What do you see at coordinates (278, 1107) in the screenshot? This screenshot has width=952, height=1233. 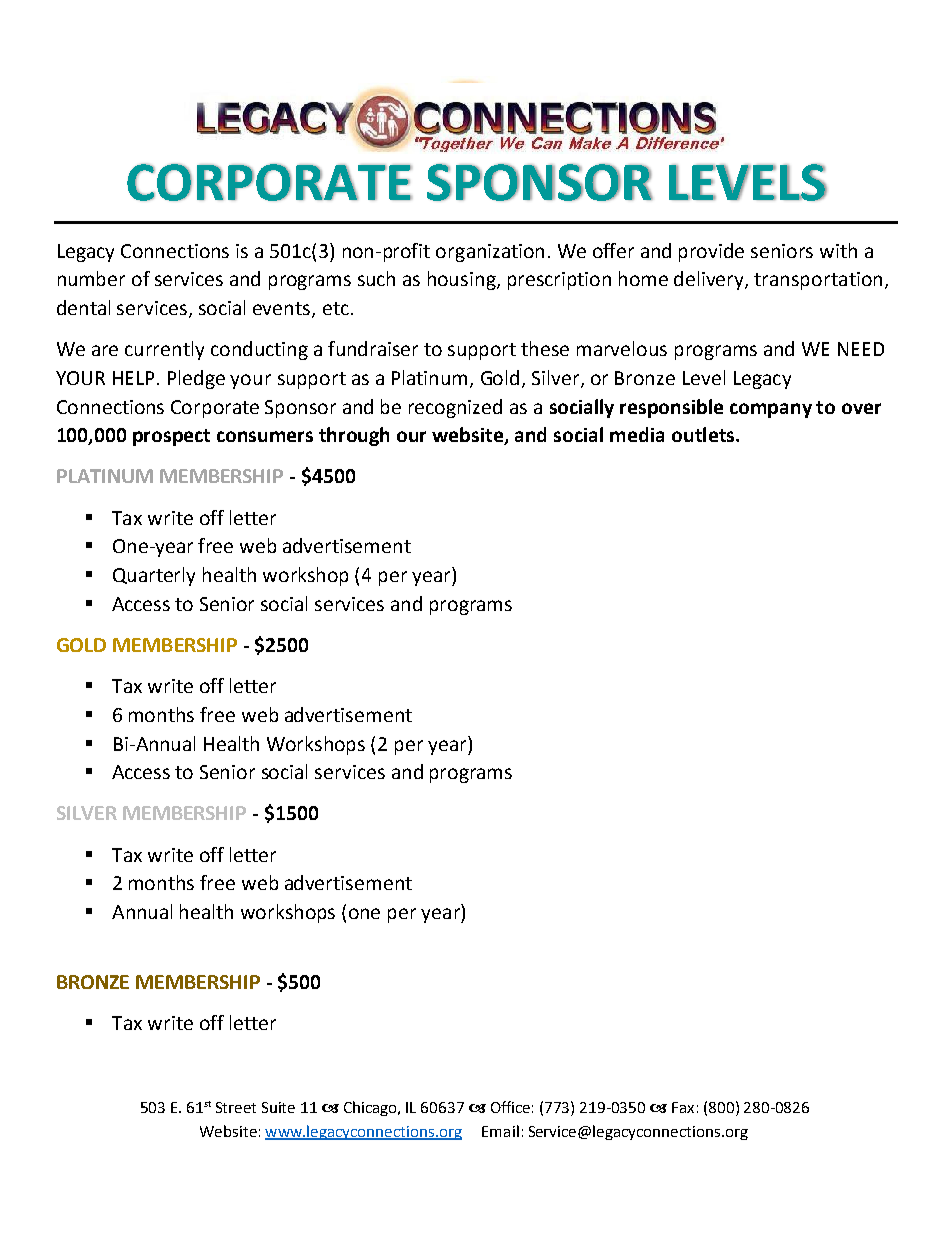 I see `Suite` at bounding box center [278, 1107].
